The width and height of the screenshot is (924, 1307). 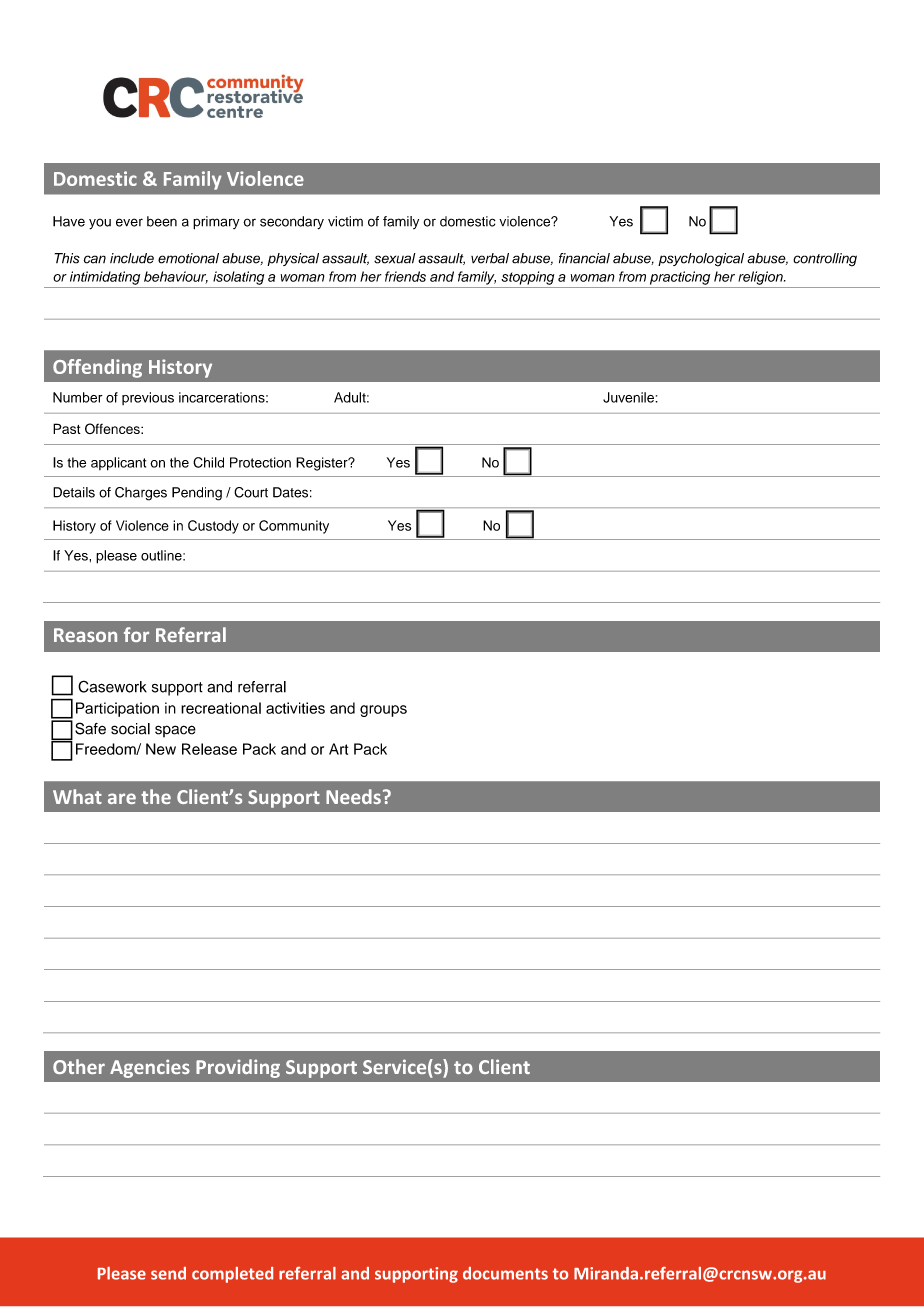 What do you see at coordinates (79, 1066) in the screenshot?
I see `Other` at bounding box center [79, 1066].
